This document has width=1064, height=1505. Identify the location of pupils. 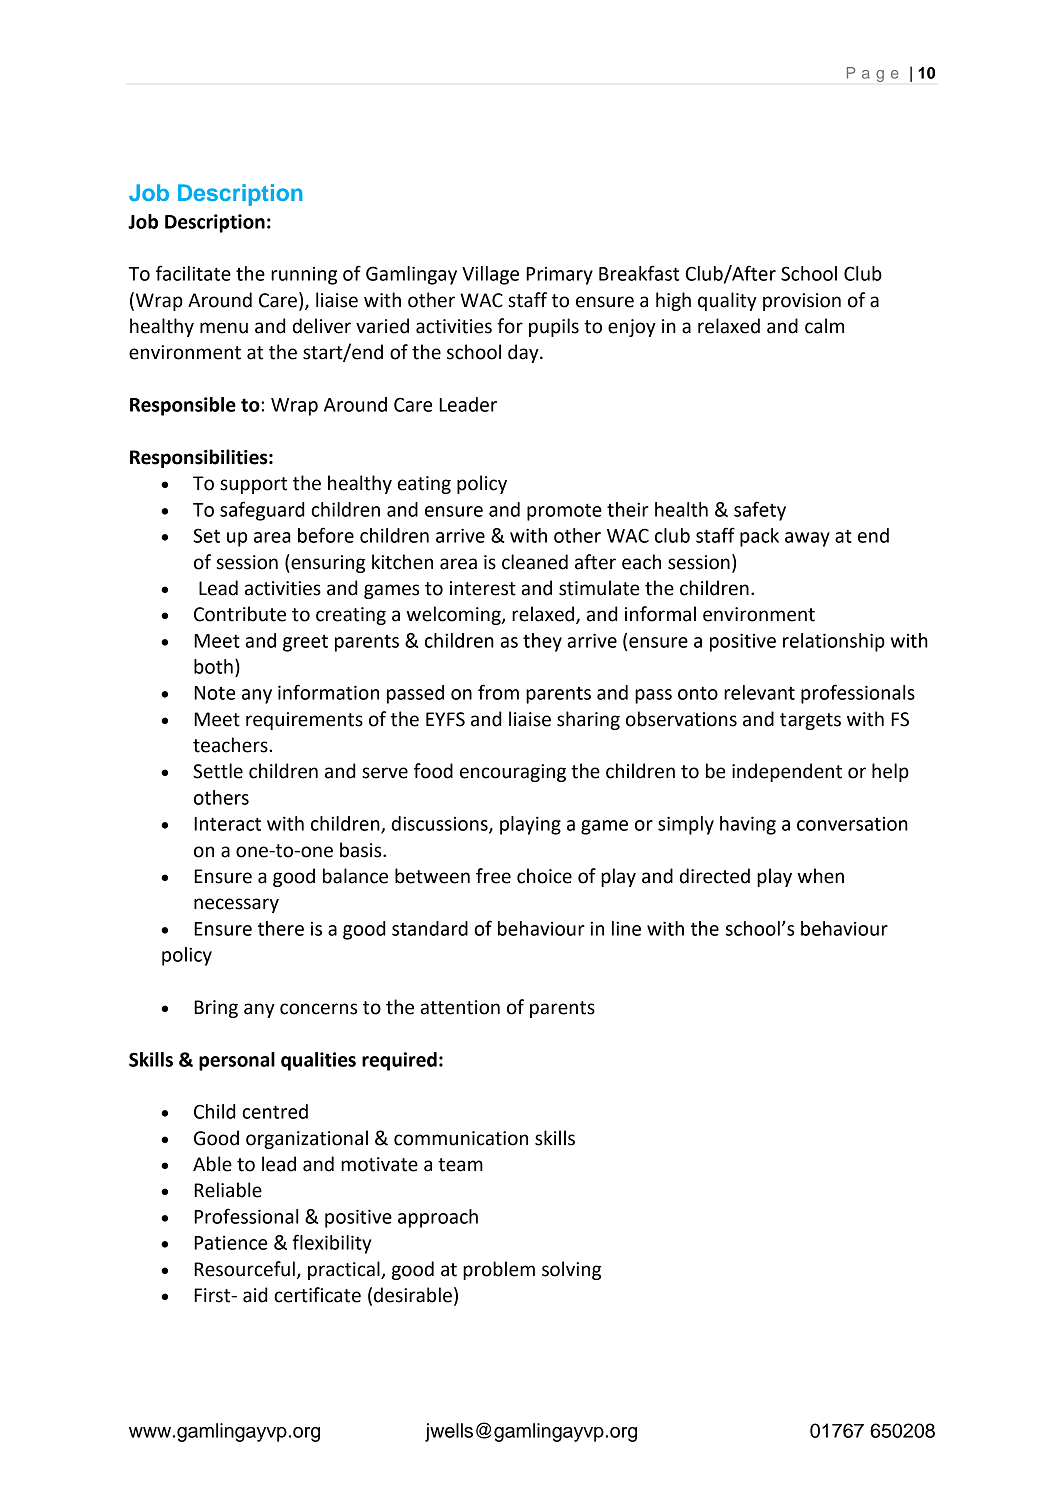
(554, 327).
